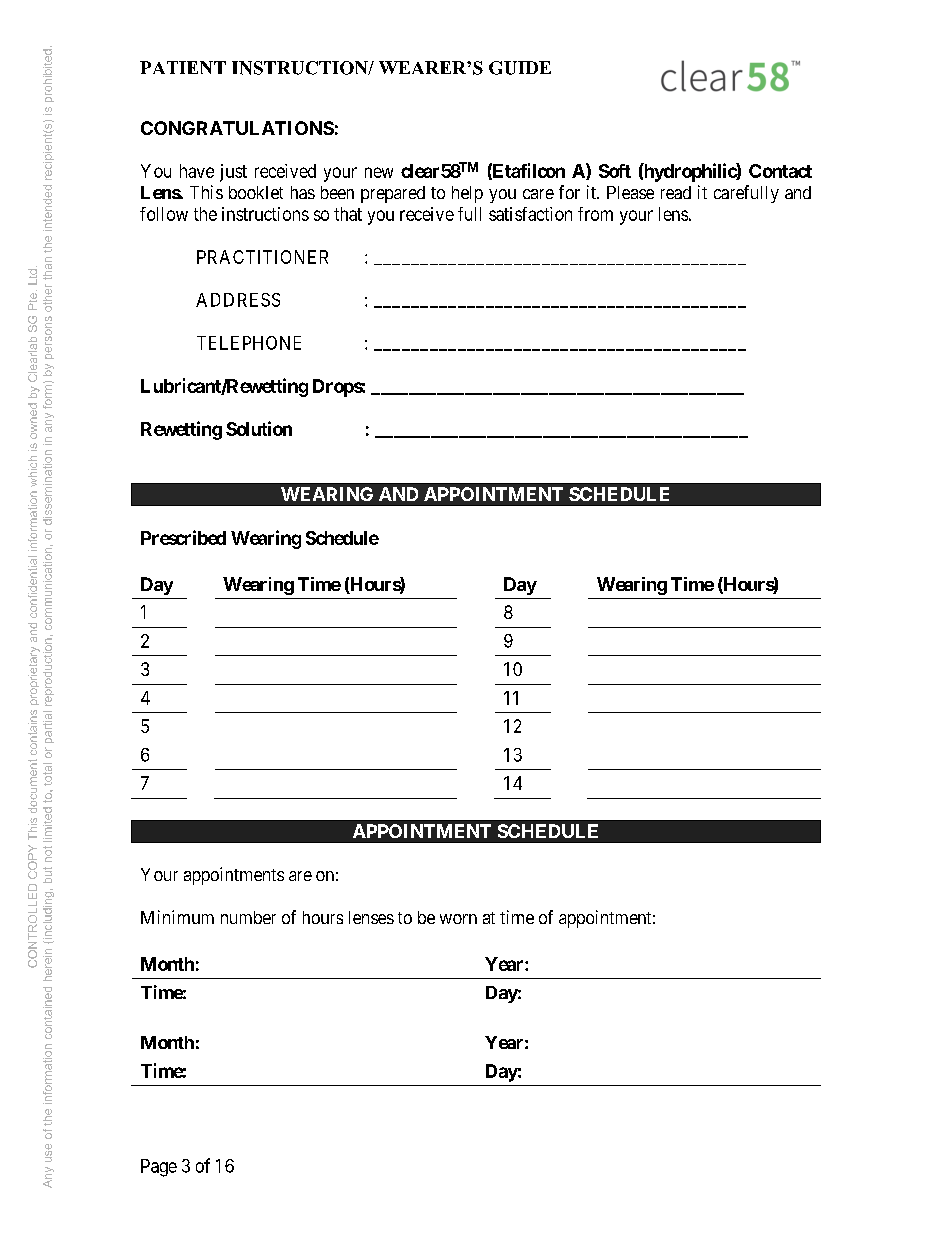  What do you see at coordinates (458, 919) in the image?
I see `worn` at bounding box center [458, 919].
